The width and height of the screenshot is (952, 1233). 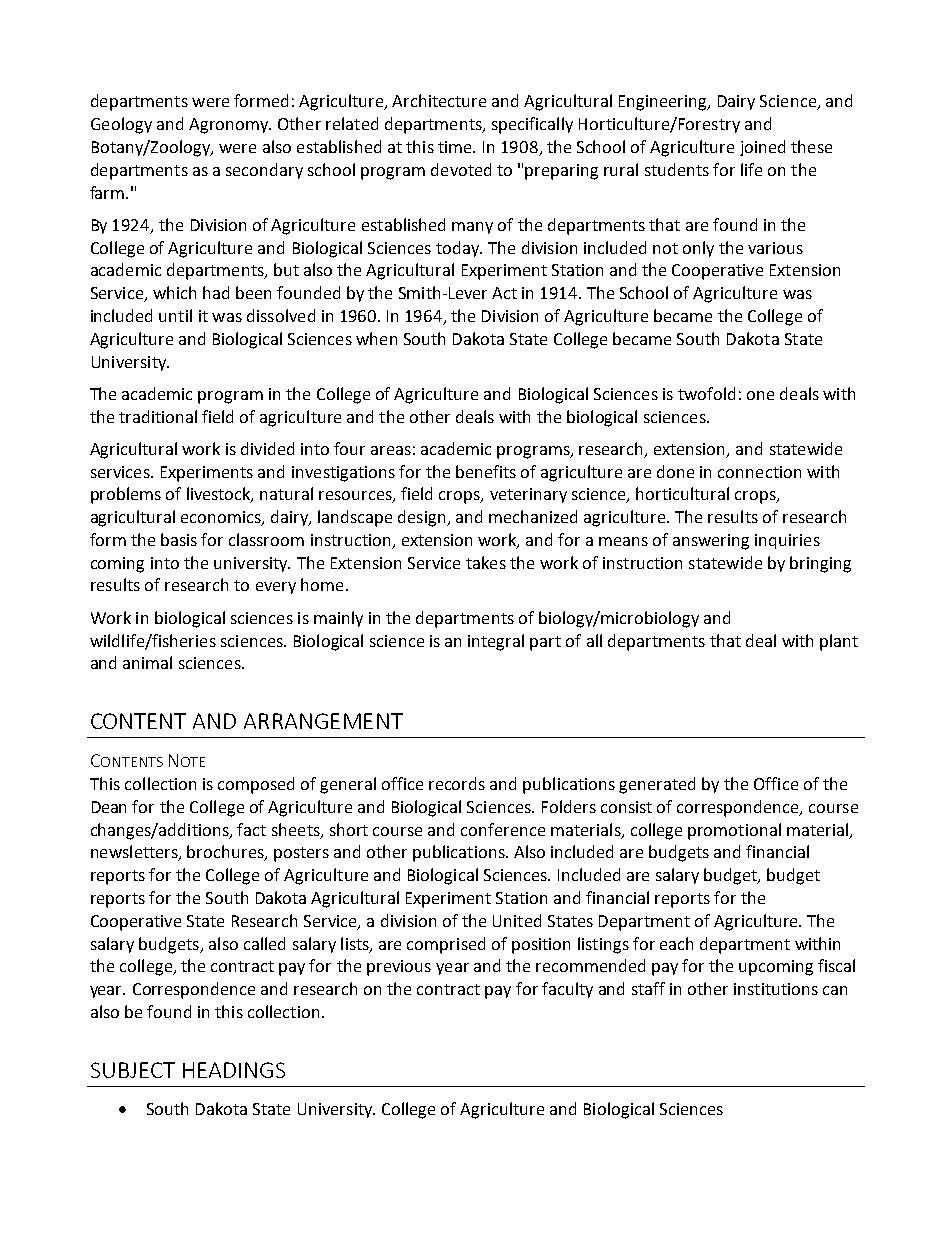 I want to click on basis, so click(x=179, y=539).
